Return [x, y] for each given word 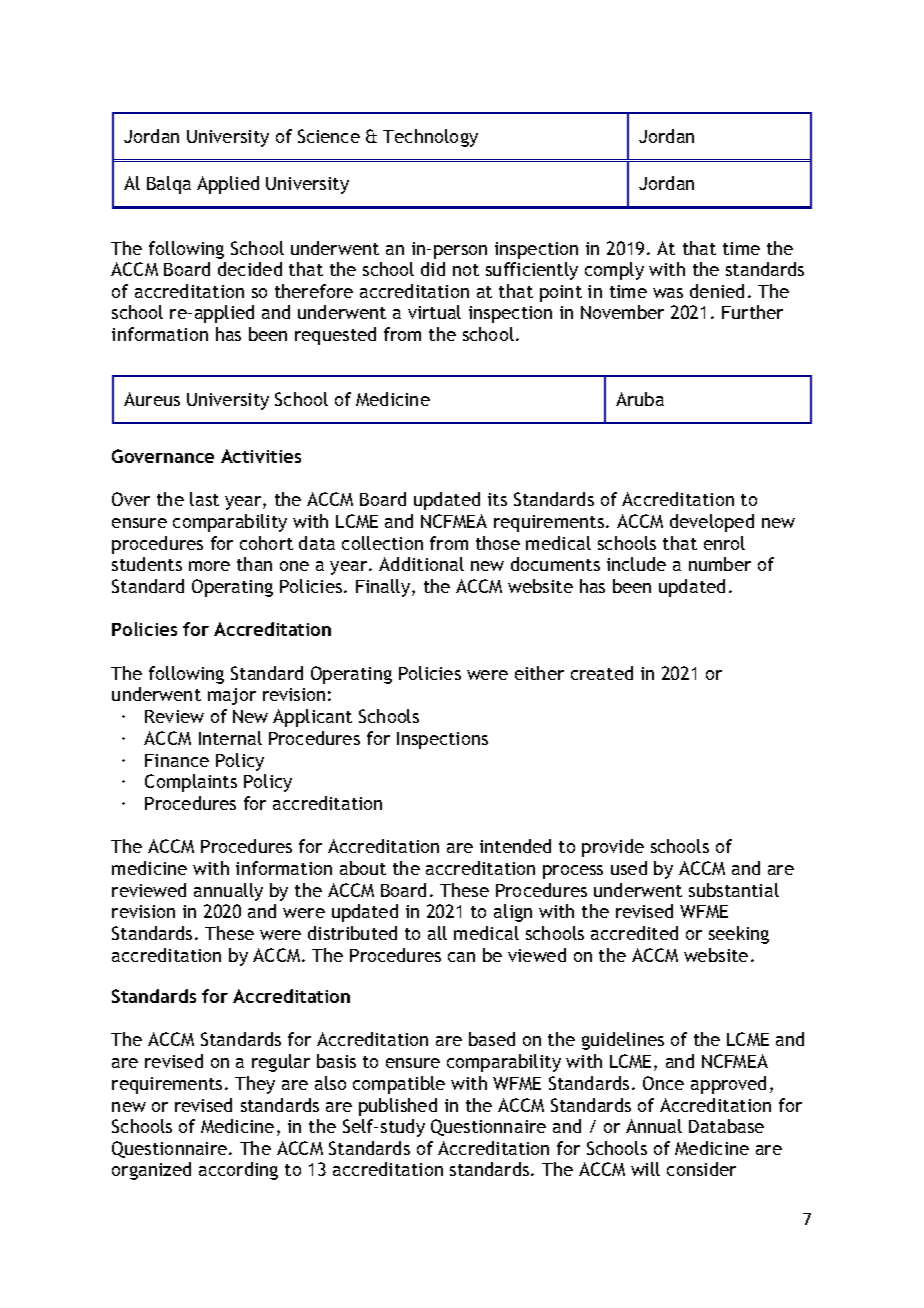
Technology [430, 138]
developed [712, 523]
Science [329, 136]
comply [614, 271]
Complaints [191, 783]
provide [613, 848]
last [204, 499]
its [497, 499]
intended [515, 846]
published [398, 1107]
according [238, 1171]
